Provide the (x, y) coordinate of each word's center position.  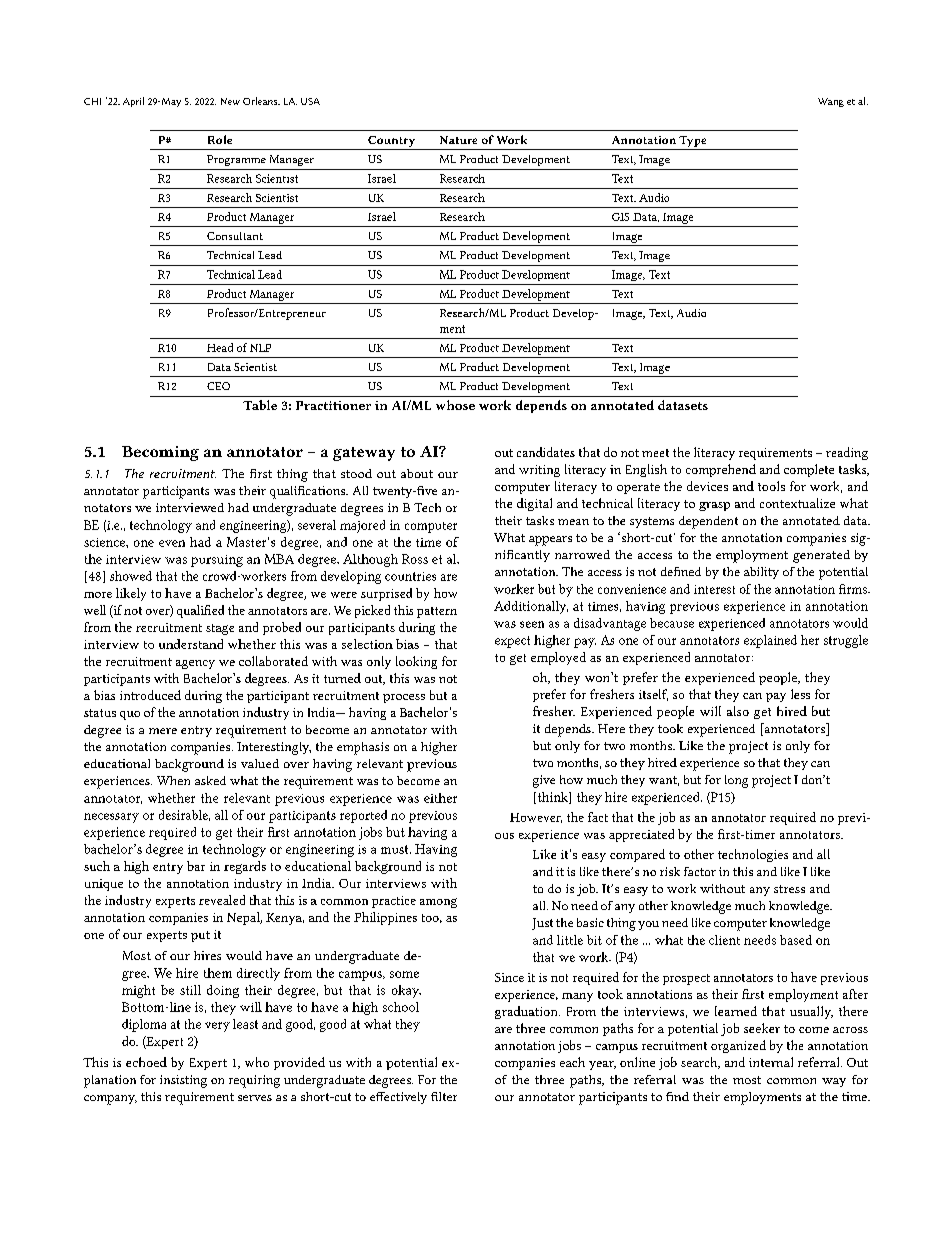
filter (444, 1096)
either (440, 798)
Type (692, 141)
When (173, 780)
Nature (458, 140)
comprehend (721, 470)
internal (771, 1062)
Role (220, 139)
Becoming (160, 453)
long (736, 781)
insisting (183, 1081)
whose (455, 405)
